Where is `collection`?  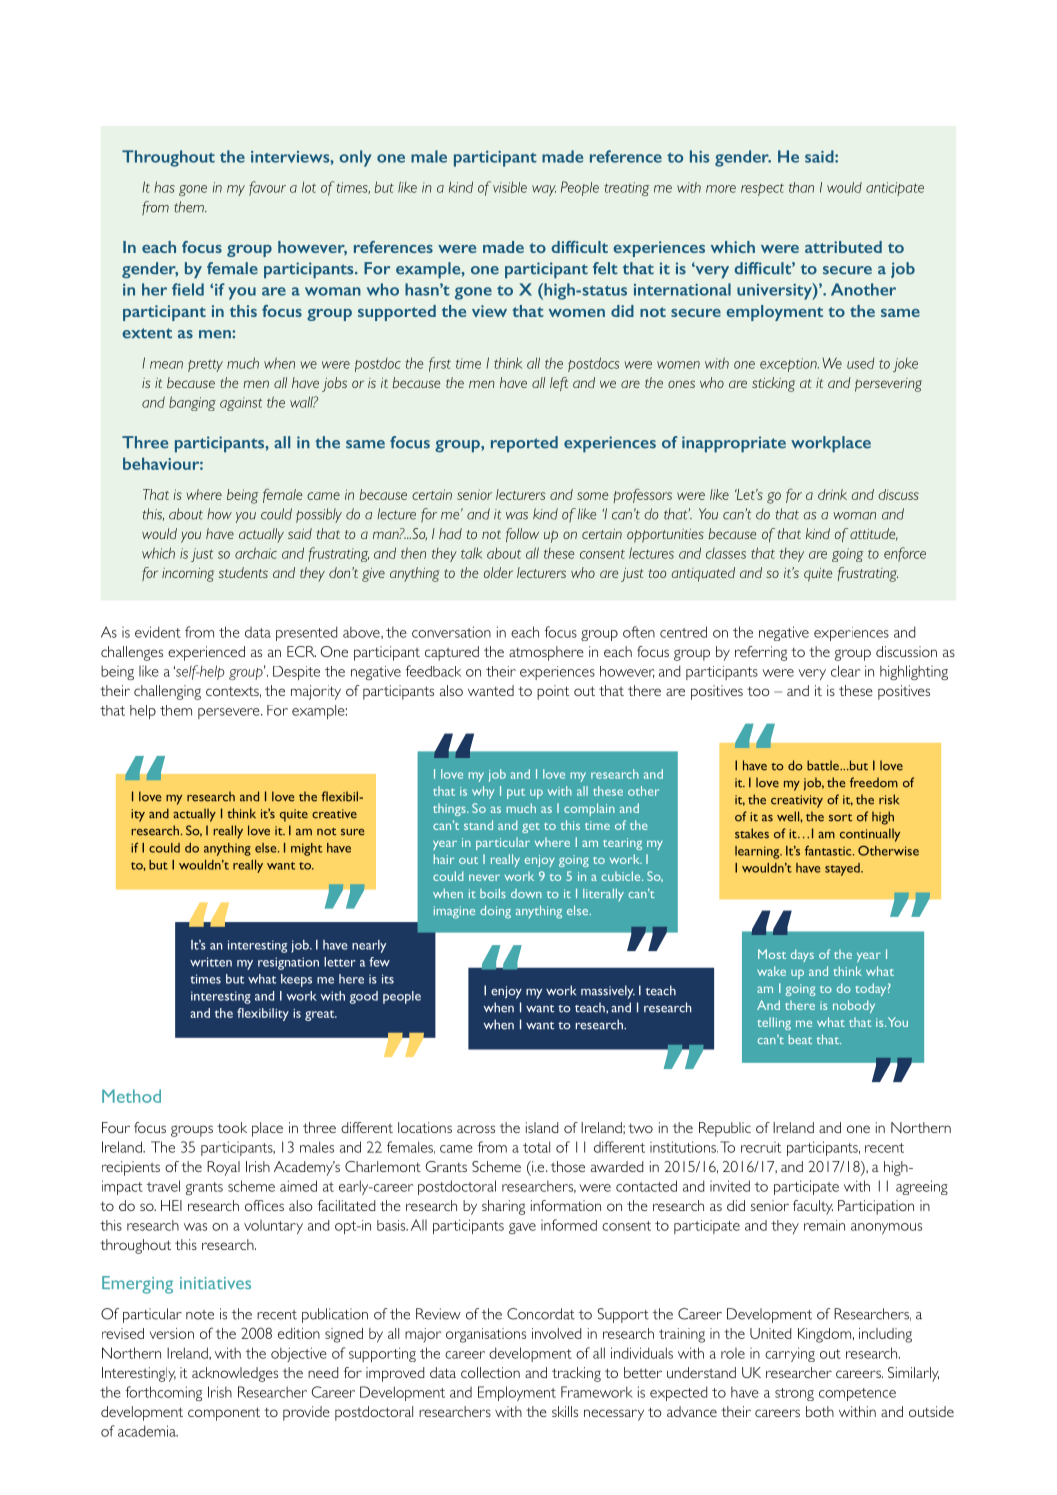
collection is located at coordinates (490, 1372).
